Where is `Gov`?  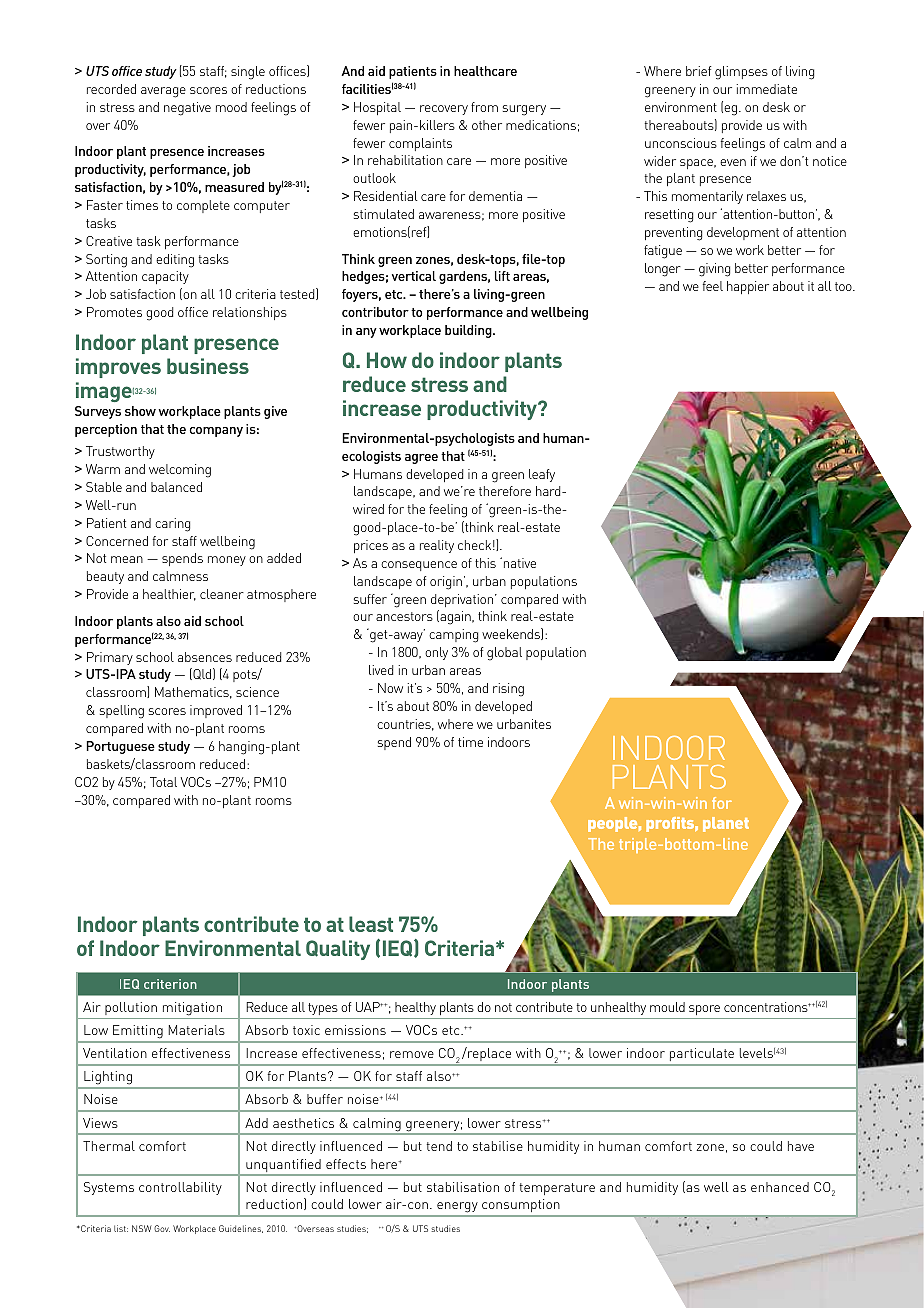
Gov is located at coordinates (162, 1228).
